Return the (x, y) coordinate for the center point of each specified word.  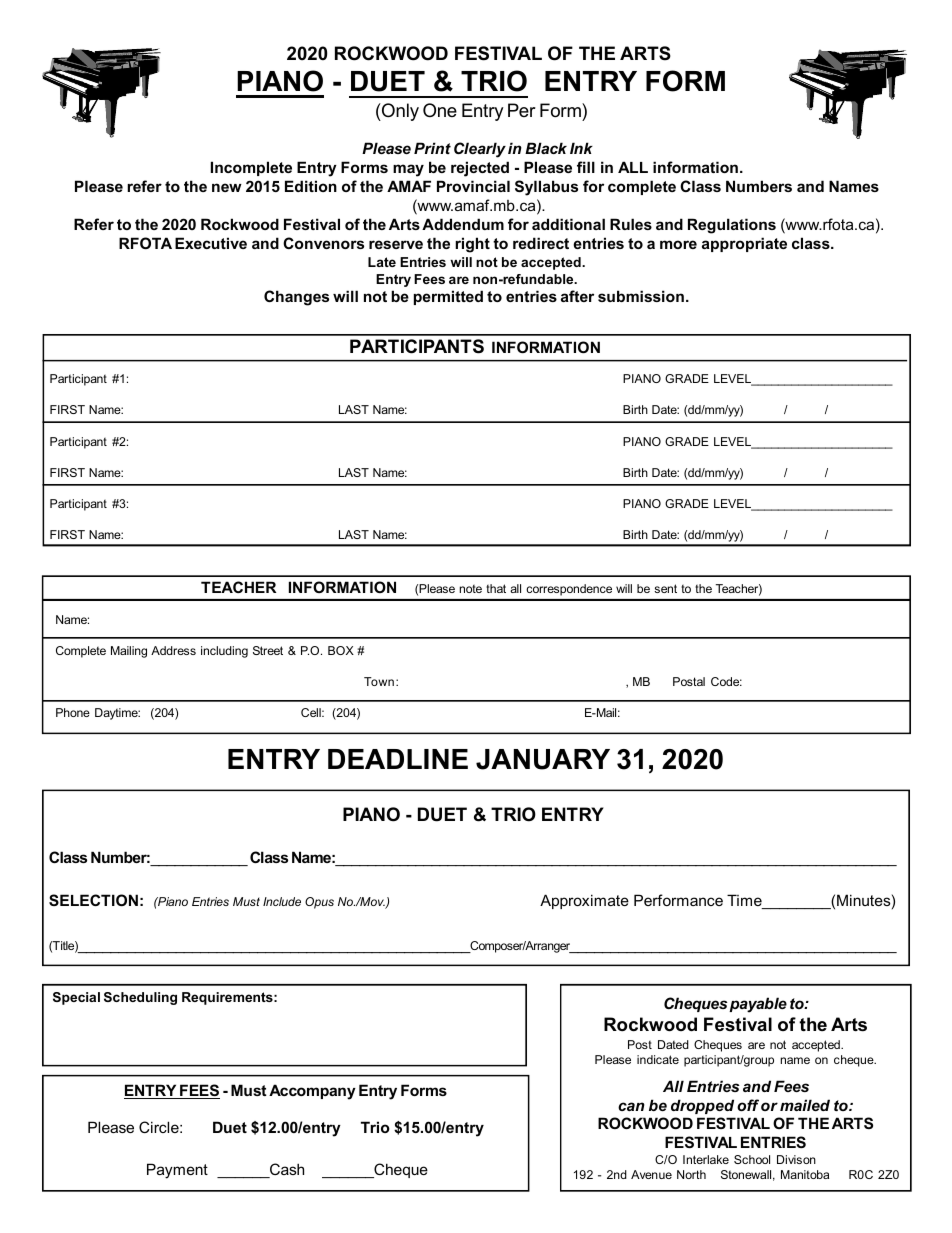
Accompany (312, 1092)
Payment (177, 1171)
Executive (211, 243)
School (752, 1159)
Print (432, 148)
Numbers (759, 186)
